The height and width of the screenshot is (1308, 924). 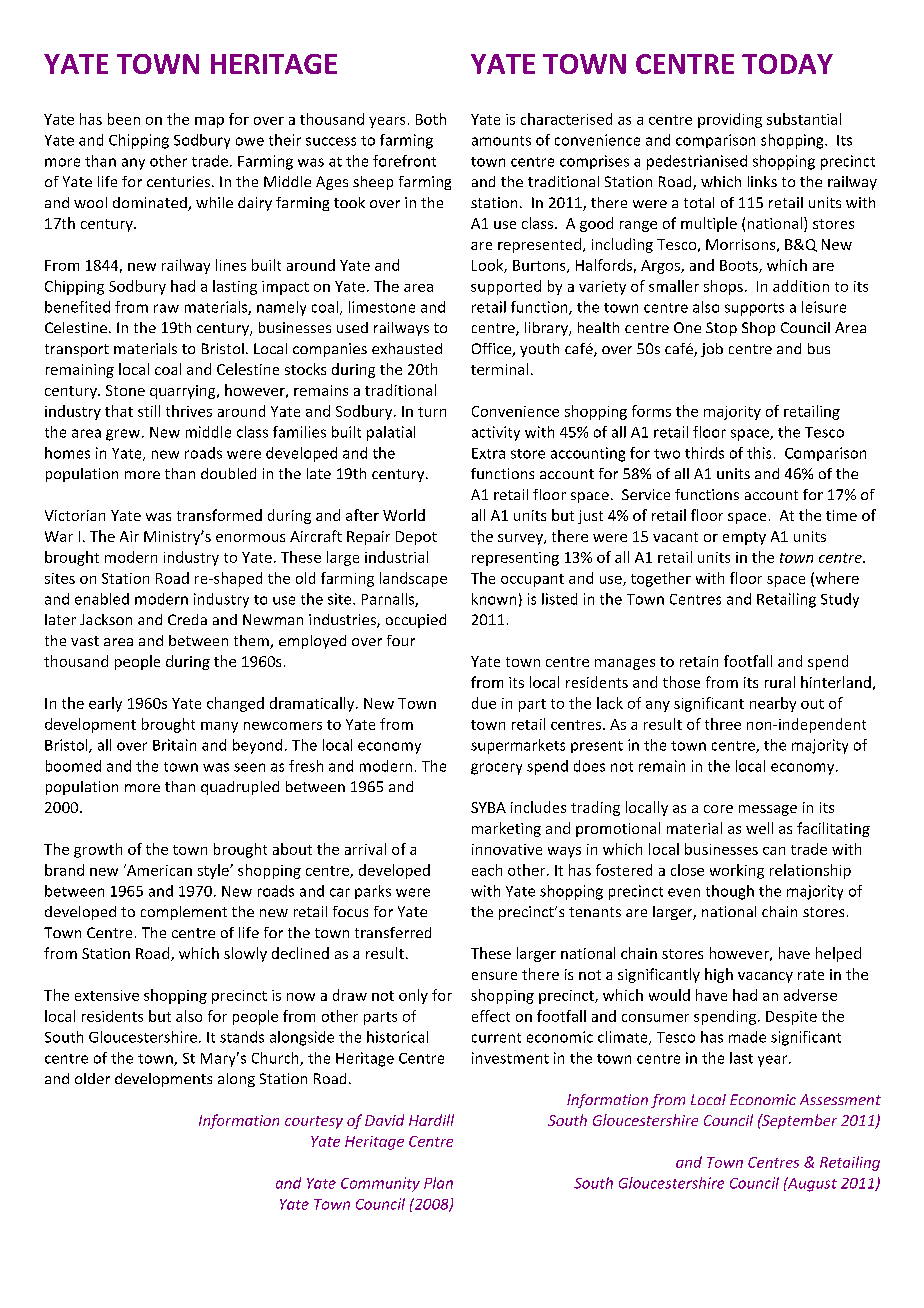 What do you see at coordinates (438, 1183) in the screenshot?
I see `Plan` at bounding box center [438, 1183].
